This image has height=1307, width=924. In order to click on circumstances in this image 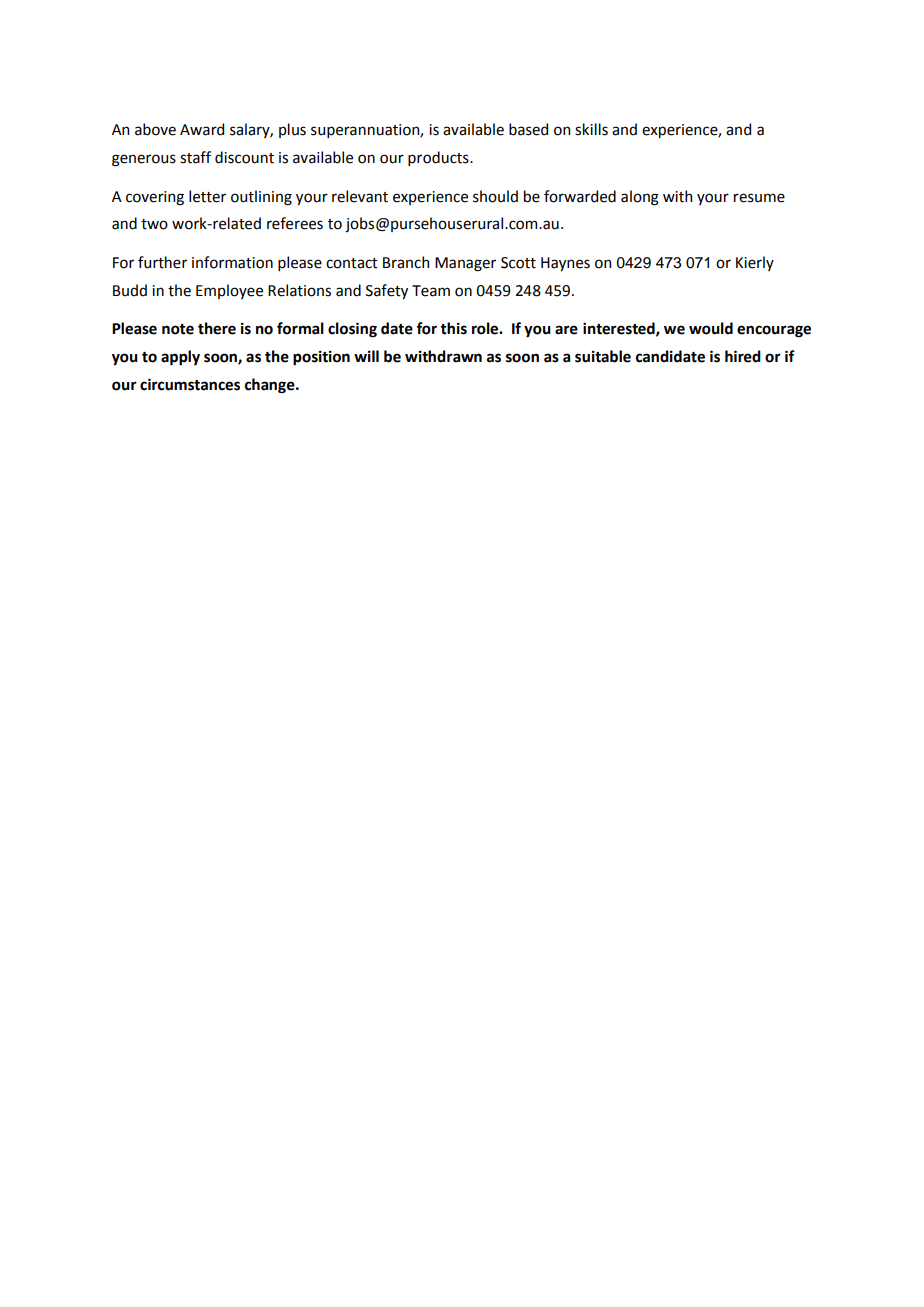, I will do `click(190, 384)`.
